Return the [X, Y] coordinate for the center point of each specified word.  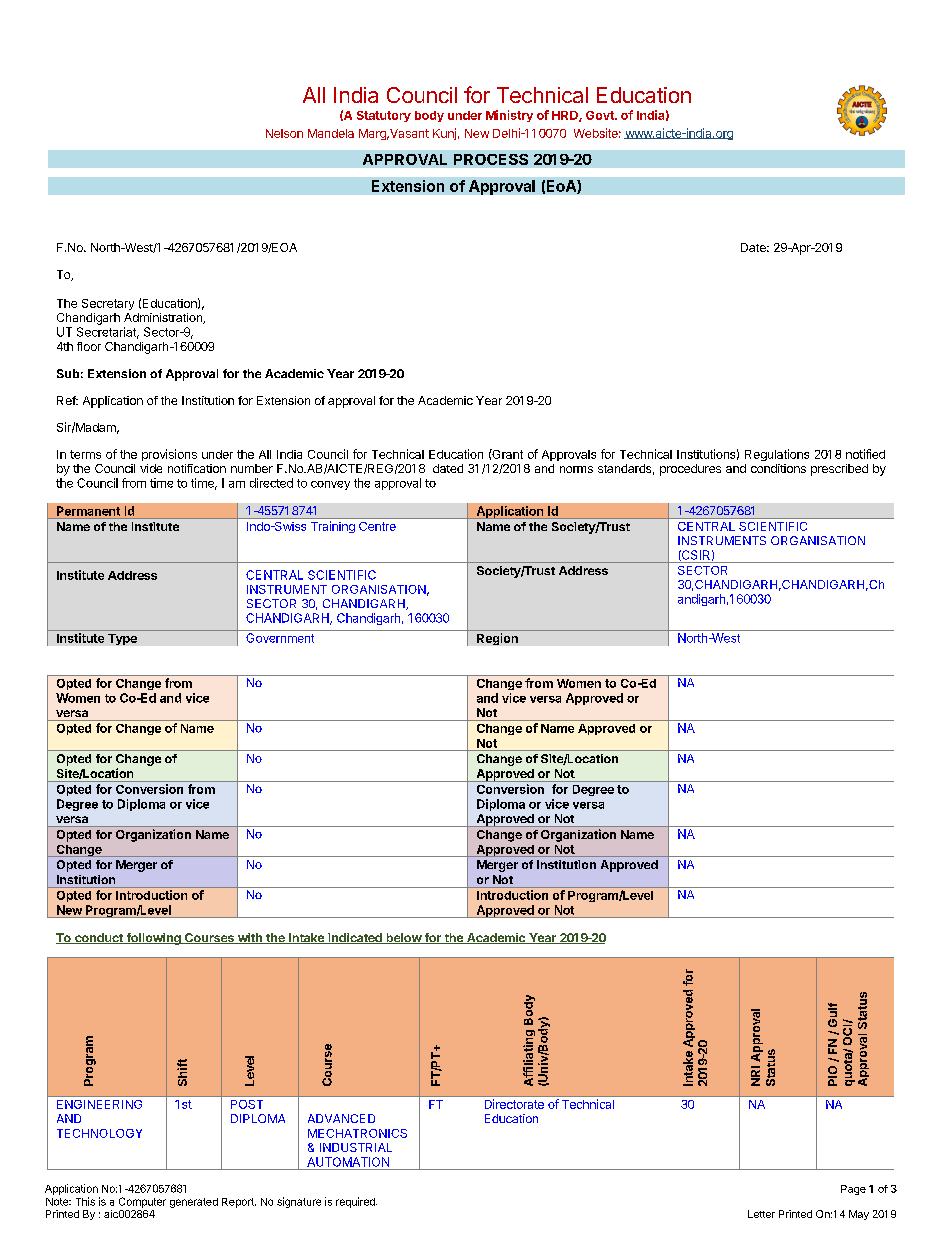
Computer [142, 1202]
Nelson [284, 133]
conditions [778, 468]
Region [497, 639]
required [356, 1202]
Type [122, 639]
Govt [601, 115]
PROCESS [491, 159]
